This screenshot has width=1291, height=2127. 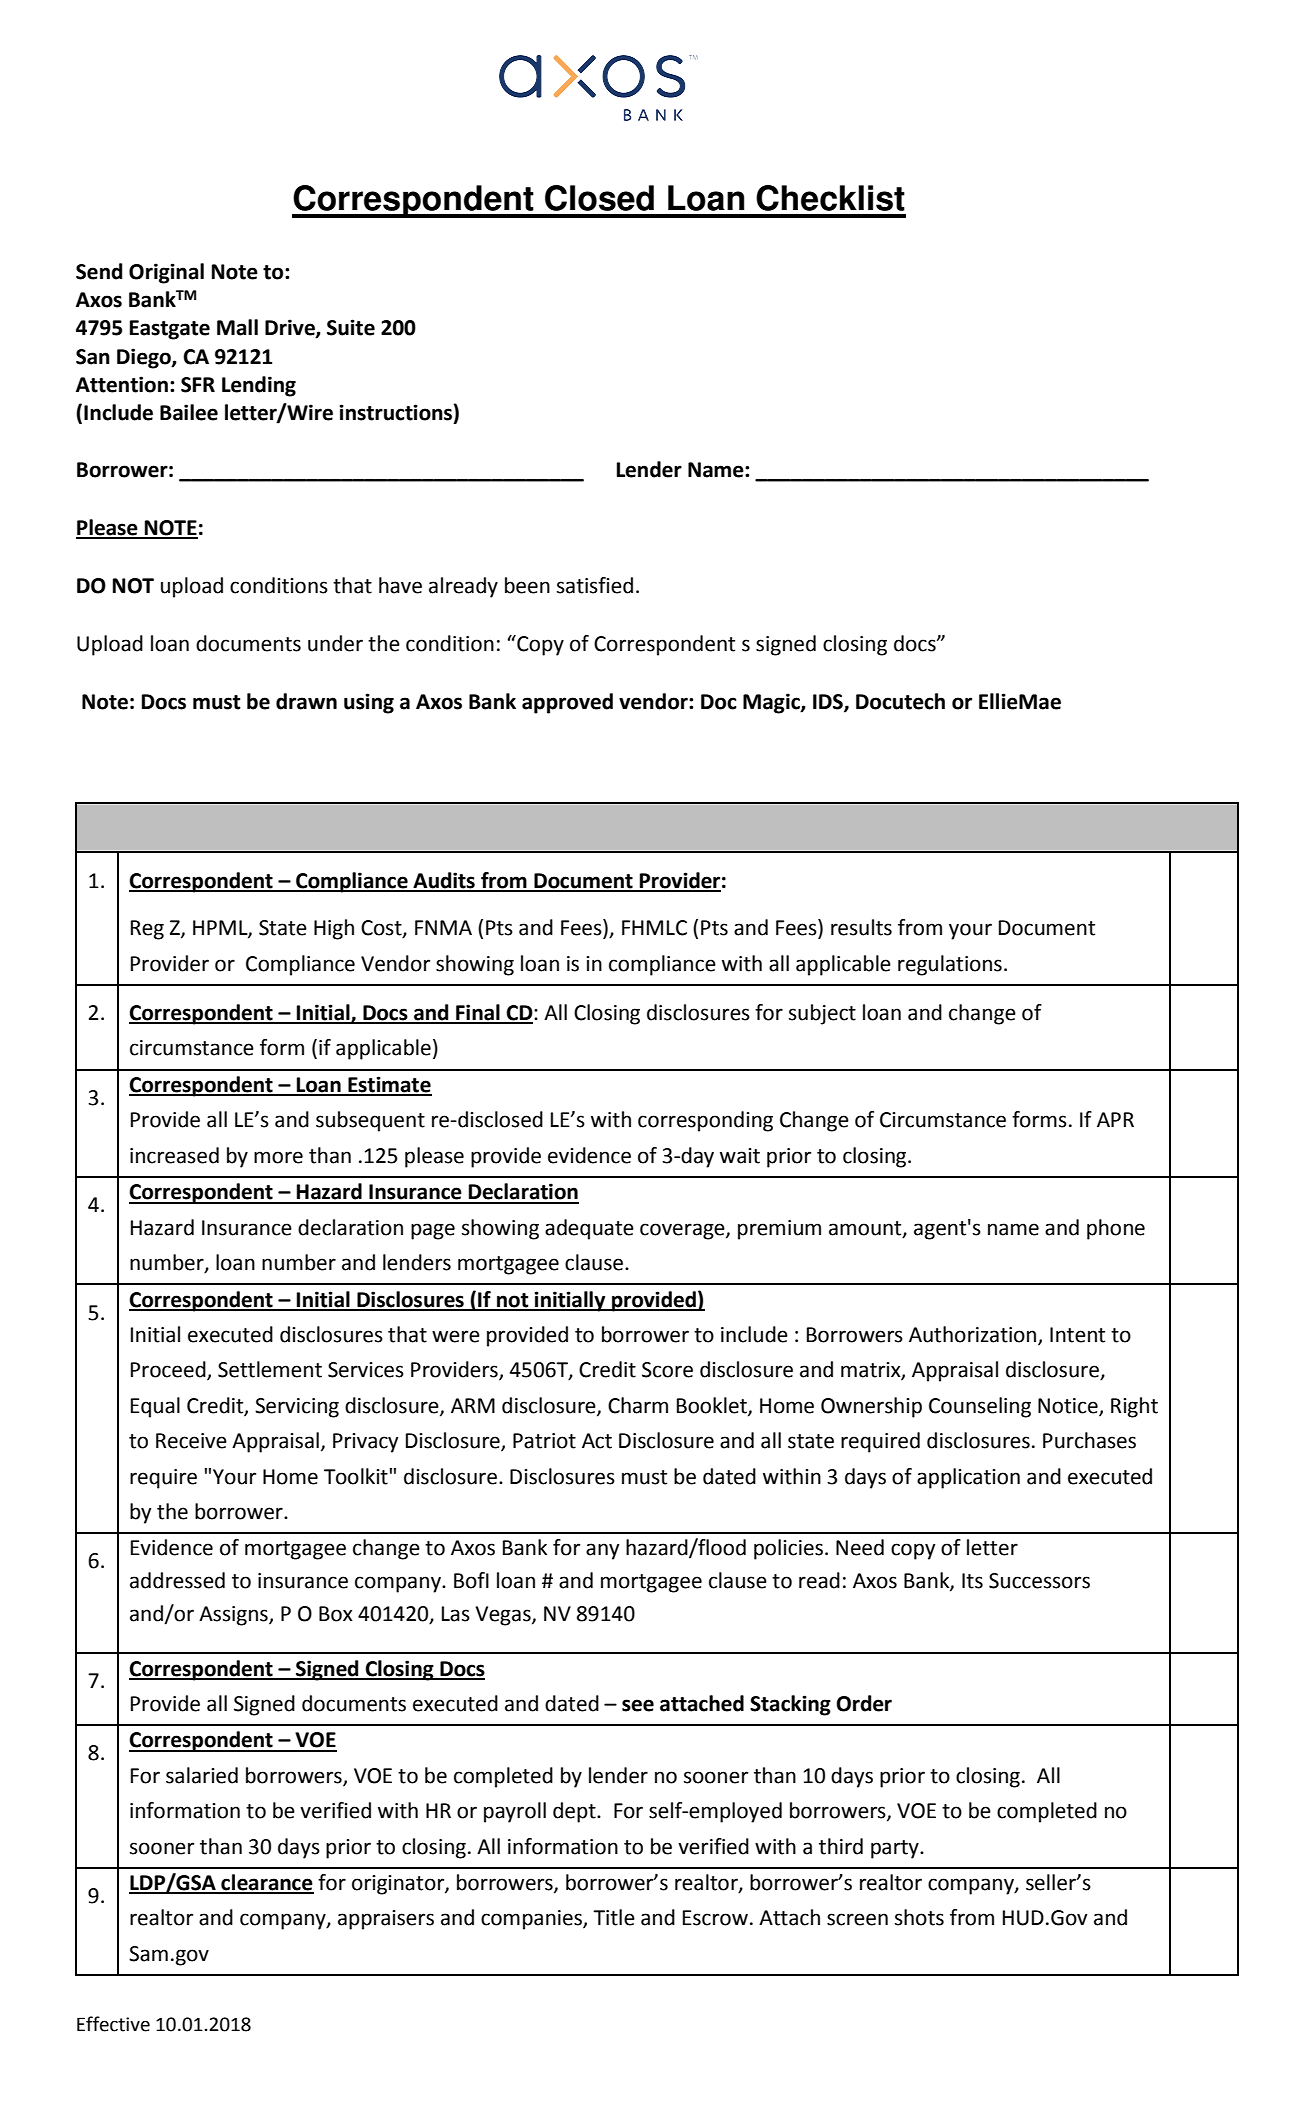 I want to click on approved, so click(x=567, y=703).
